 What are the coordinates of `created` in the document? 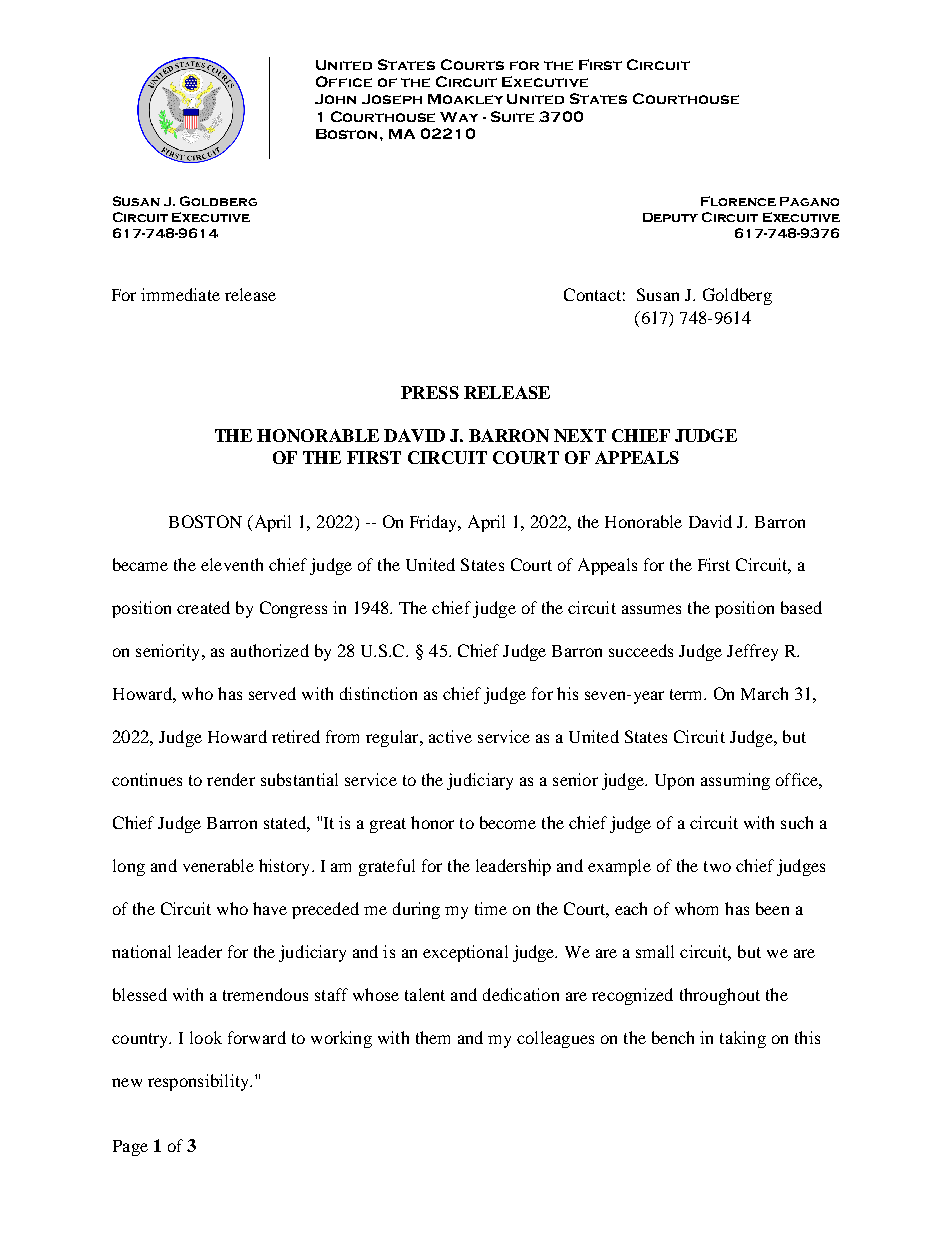 It's located at (203, 607).
